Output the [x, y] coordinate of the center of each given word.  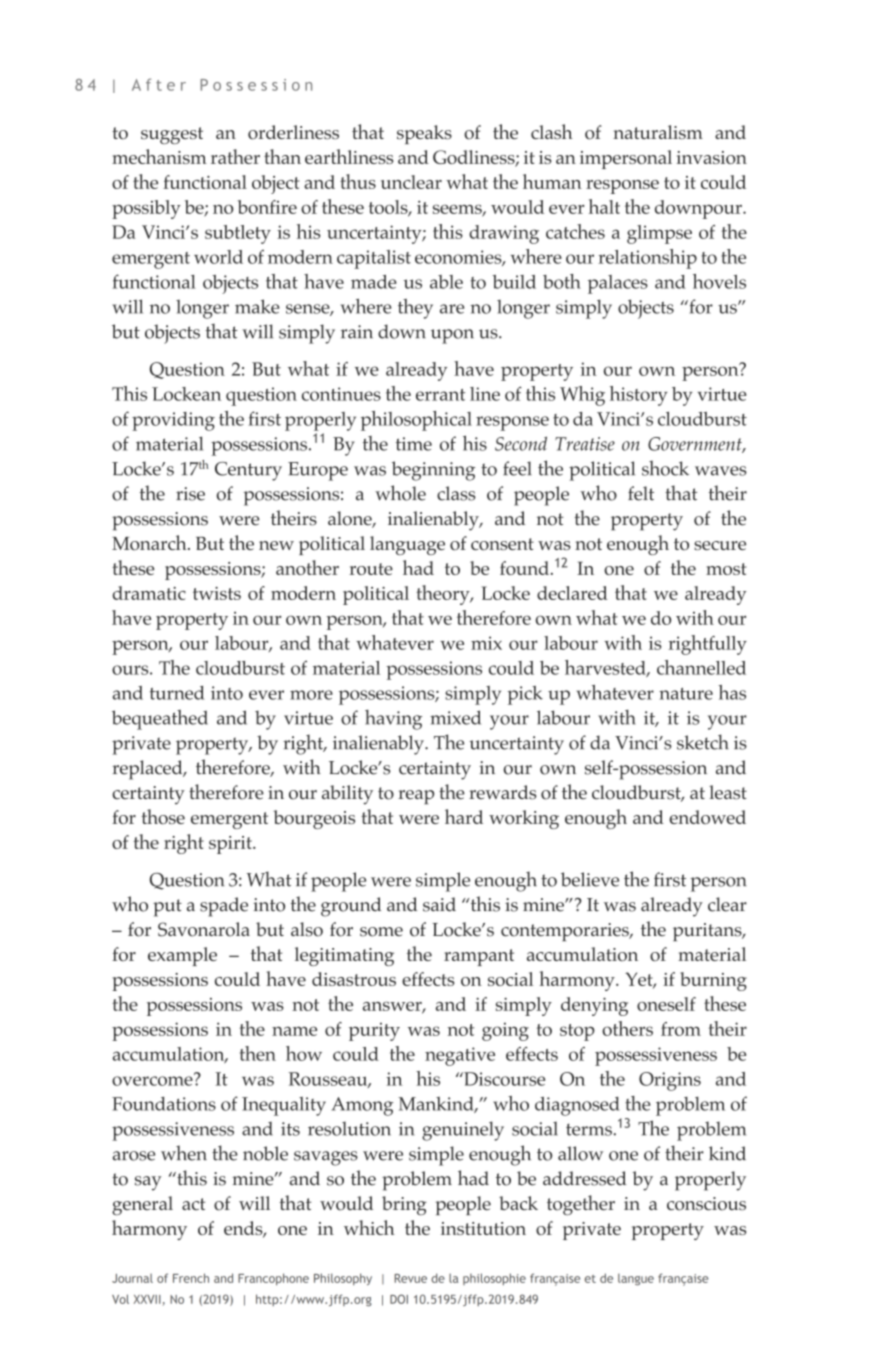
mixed [455, 717]
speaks [424, 134]
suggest [172, 135]
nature [686, 694]
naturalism [658, 132]
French [191, 1278]
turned [177, 693]
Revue [411, 1278]
